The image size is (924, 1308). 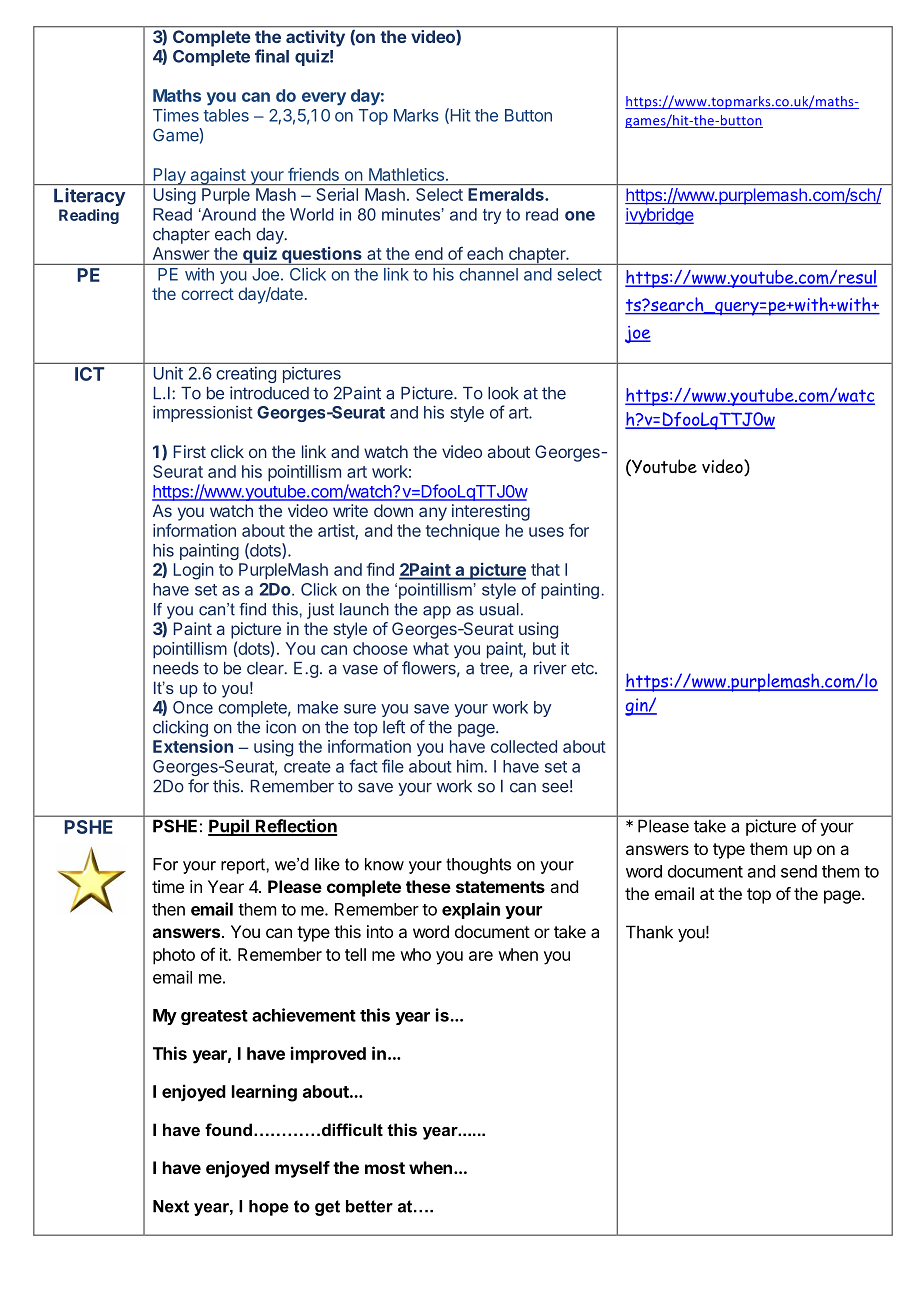 I want to click on uses, so click(x=546, y=532).
